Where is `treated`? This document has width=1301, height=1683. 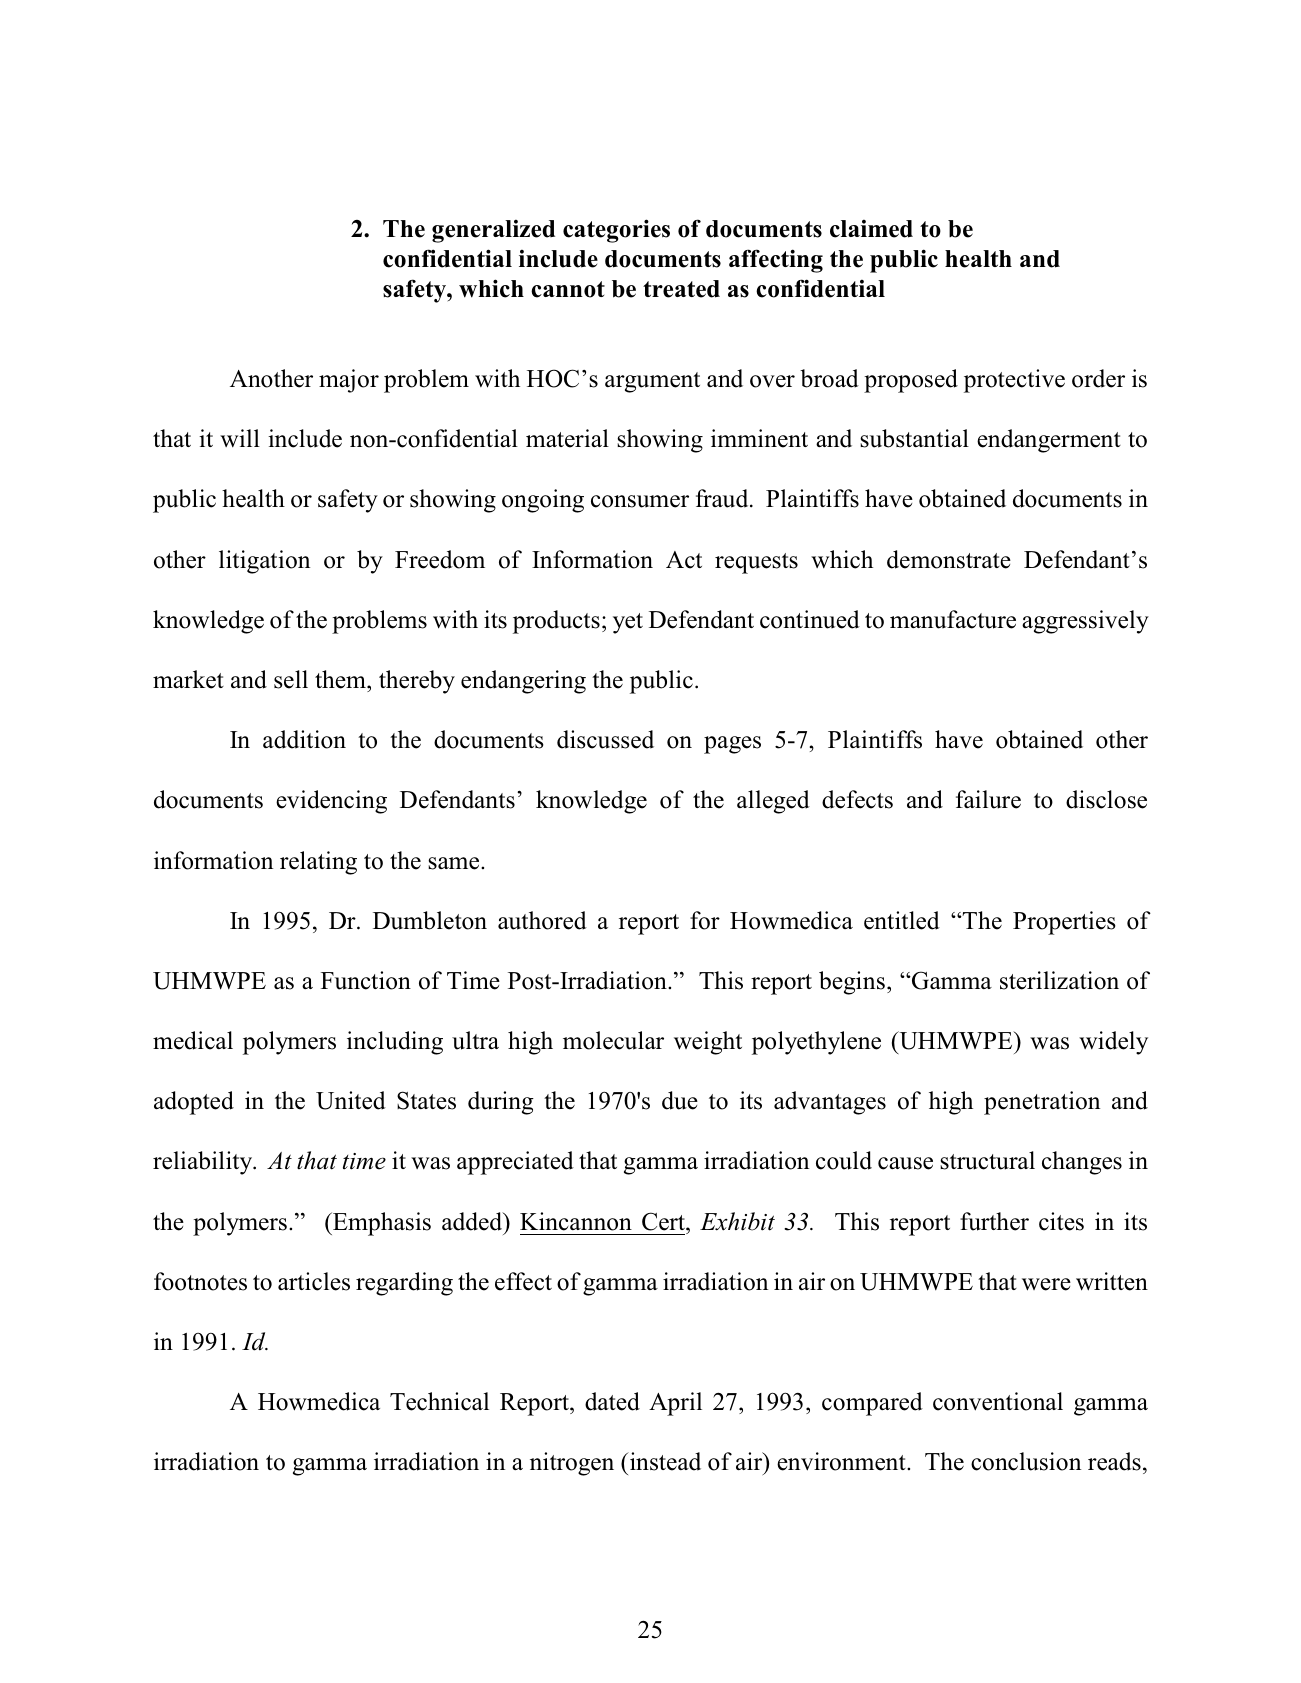
treated is located at coordinates (681, 289).
